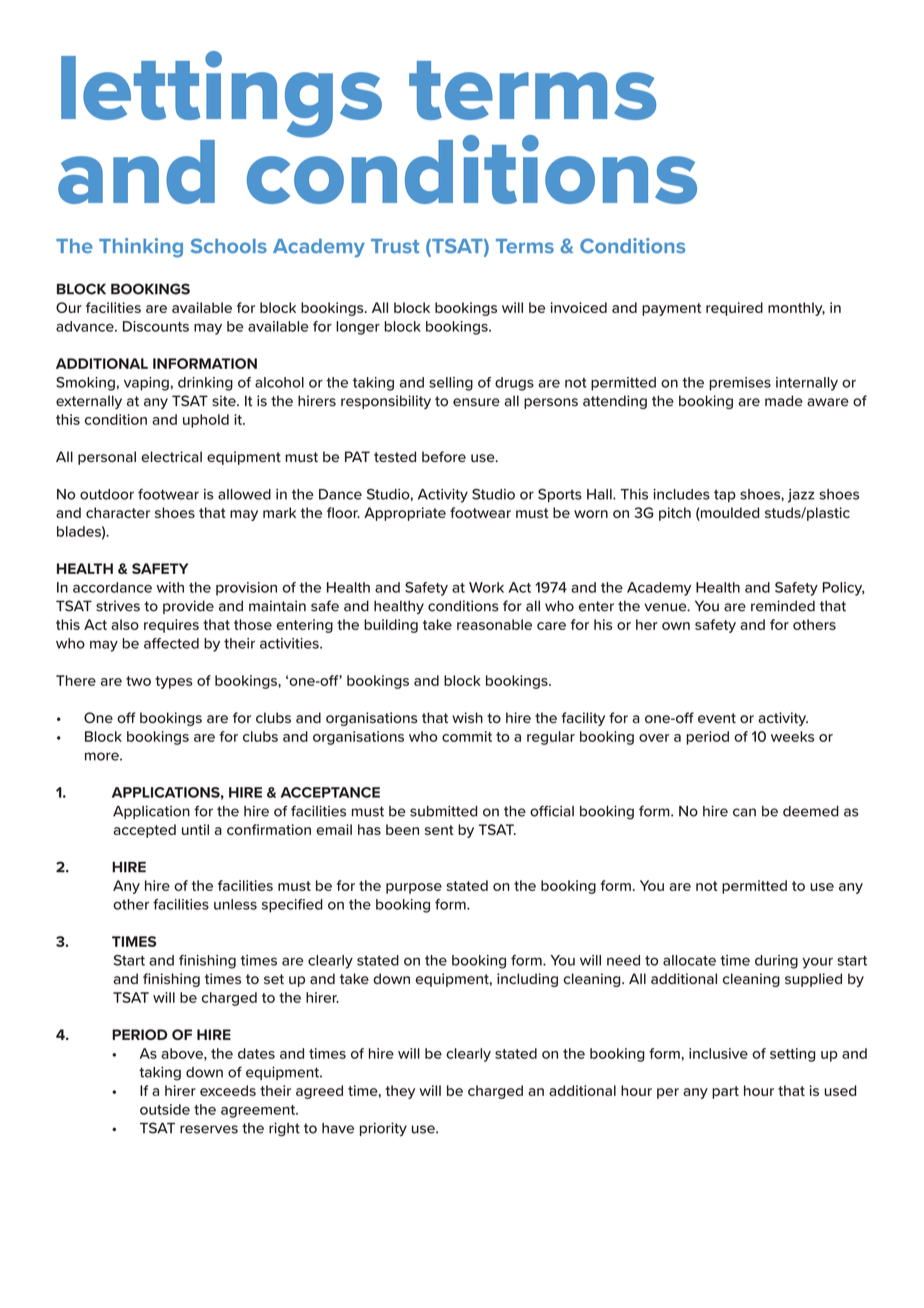 The image size is (924, 1308). What do you see at coordinates (439, 830) in the document?
I see `sent` at bounding box center [439, 830].
